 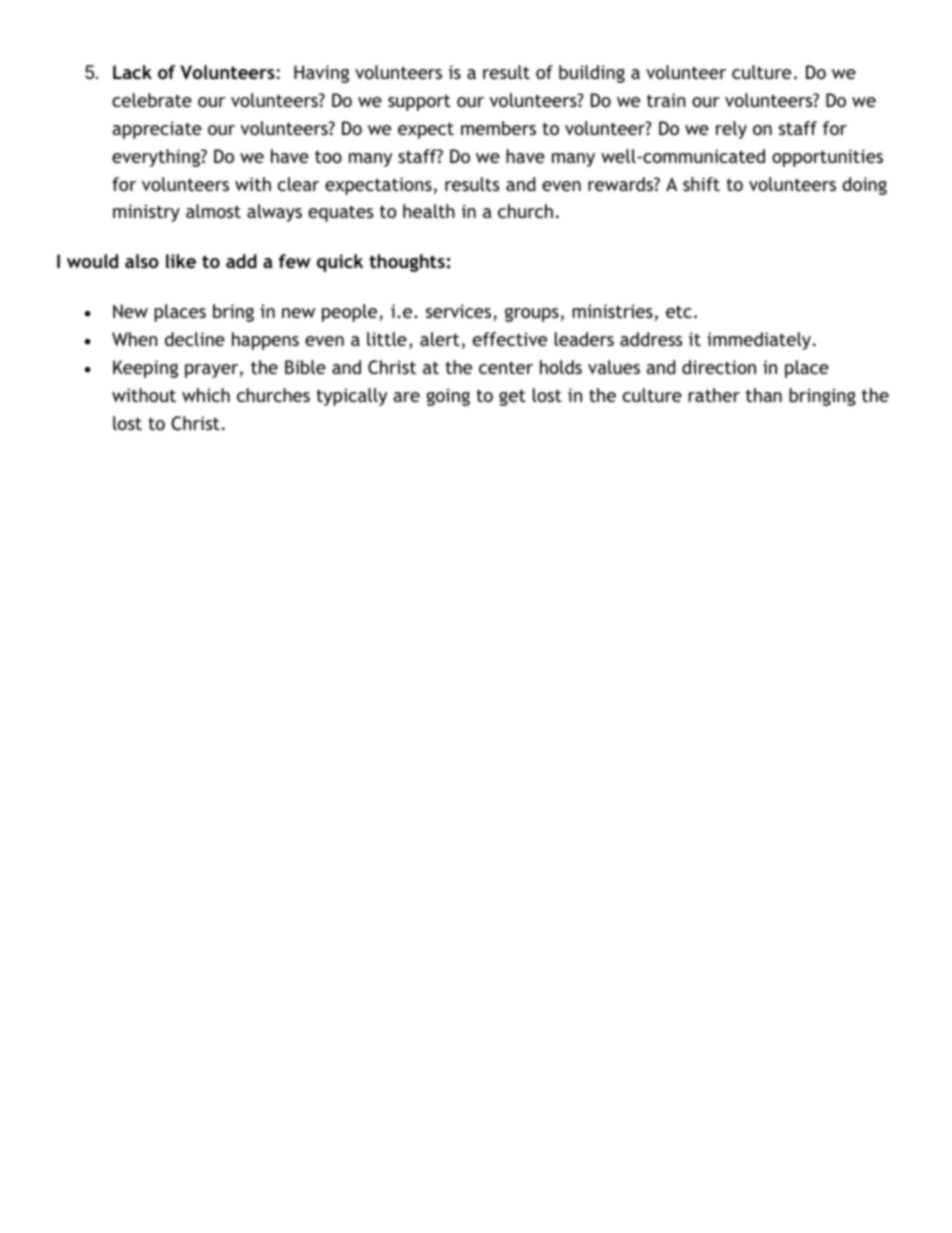 What do you see at coordinates (764, 395) in the image?
I see `than` at bounding box center [764, 395].
